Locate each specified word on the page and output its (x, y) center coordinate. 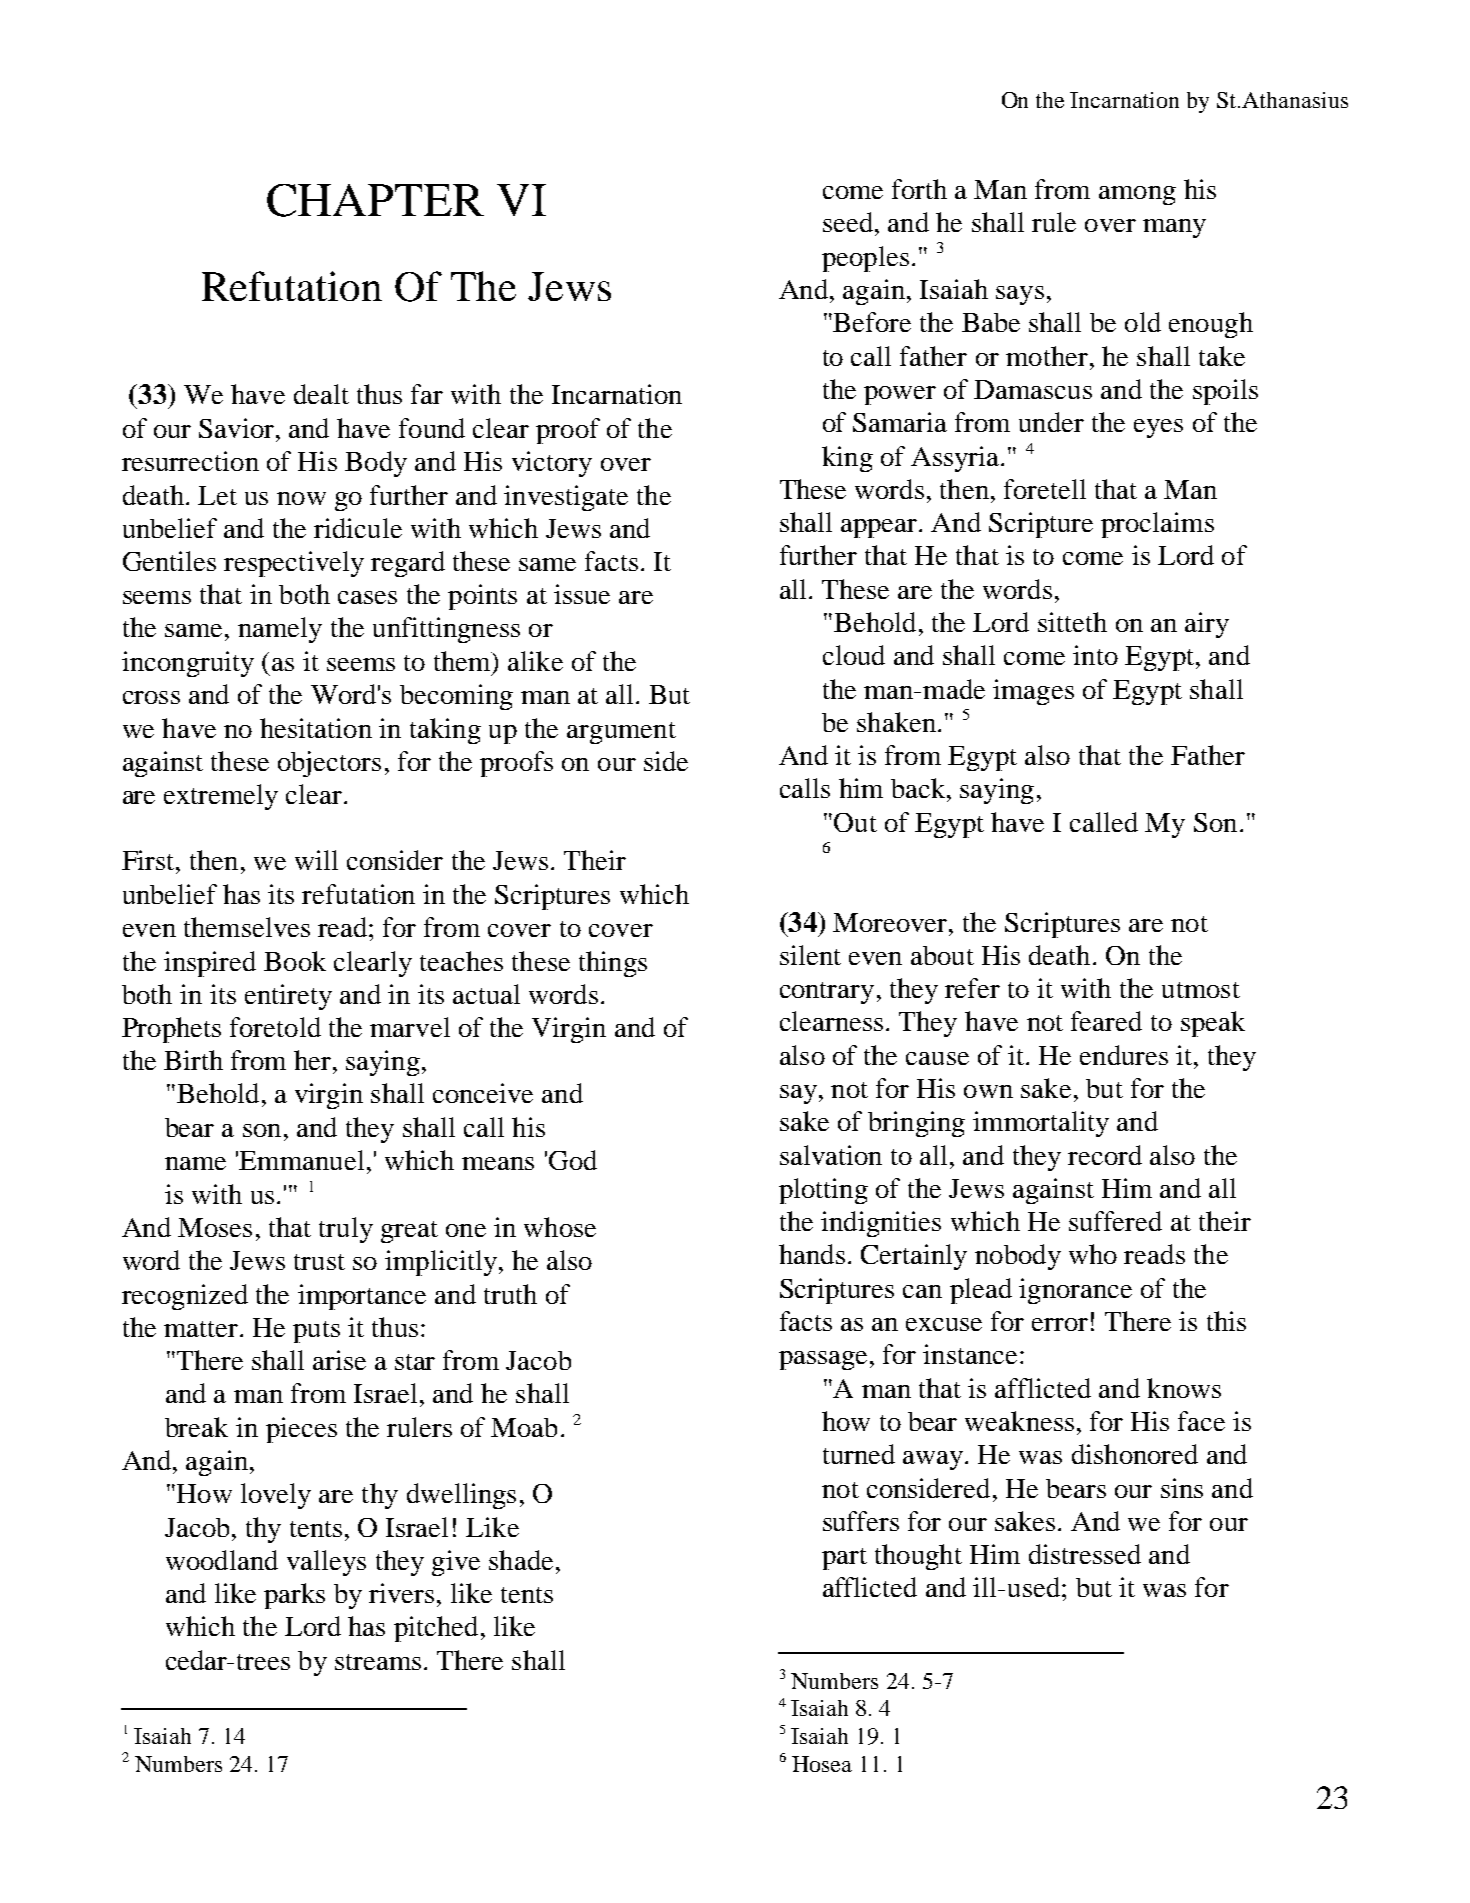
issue (582, 594)
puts (316, 1332)
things (613, 964)
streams (378, 1662)
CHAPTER (375, 200)
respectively (294, 564)
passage (823, 1360)
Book (295, 961)
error (1060, 1324)
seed (848, 222)
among (1137, 195)
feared (1106, 1021)
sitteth (1072, 622)
